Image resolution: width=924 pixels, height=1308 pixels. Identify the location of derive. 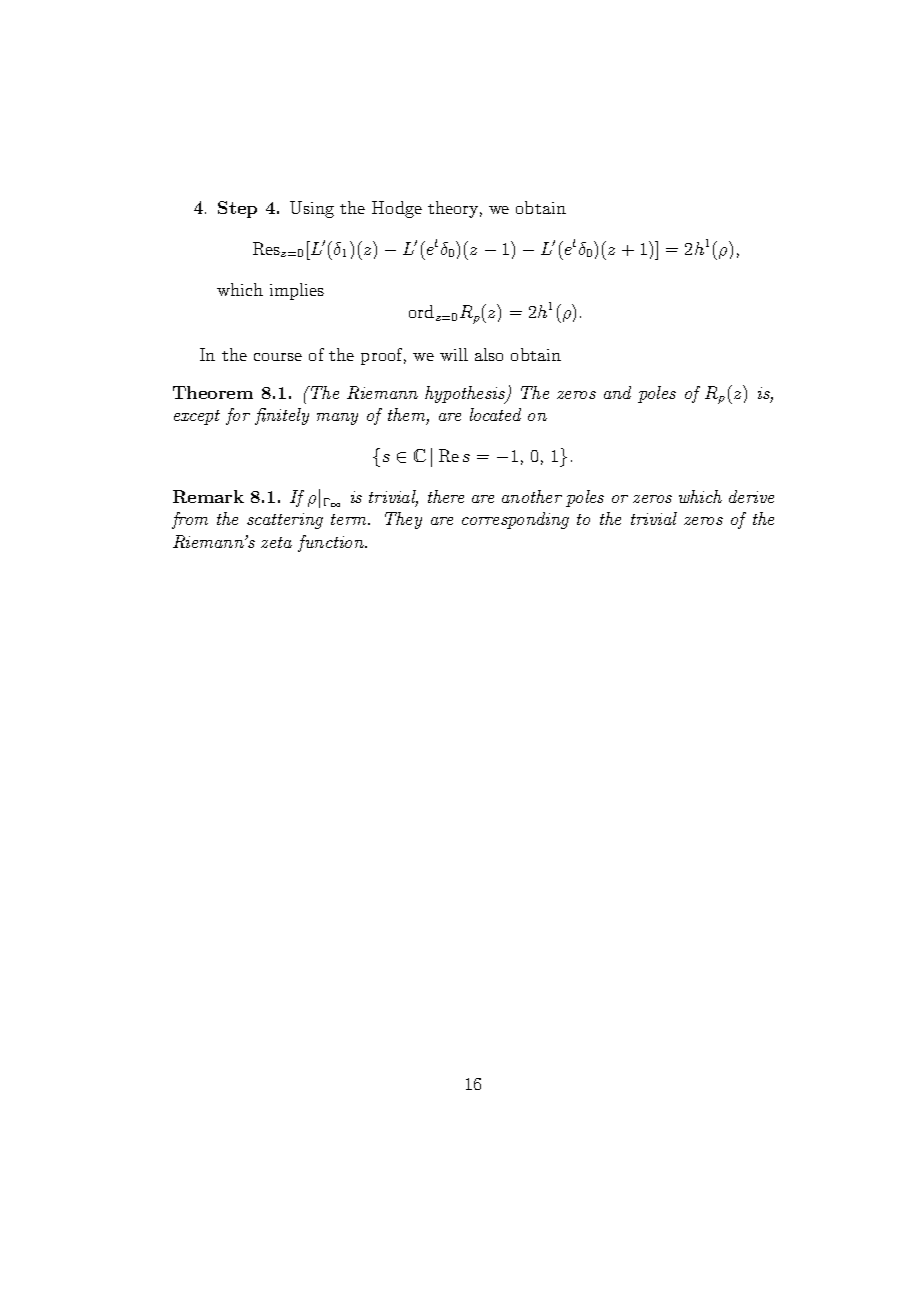
(751, 496).
